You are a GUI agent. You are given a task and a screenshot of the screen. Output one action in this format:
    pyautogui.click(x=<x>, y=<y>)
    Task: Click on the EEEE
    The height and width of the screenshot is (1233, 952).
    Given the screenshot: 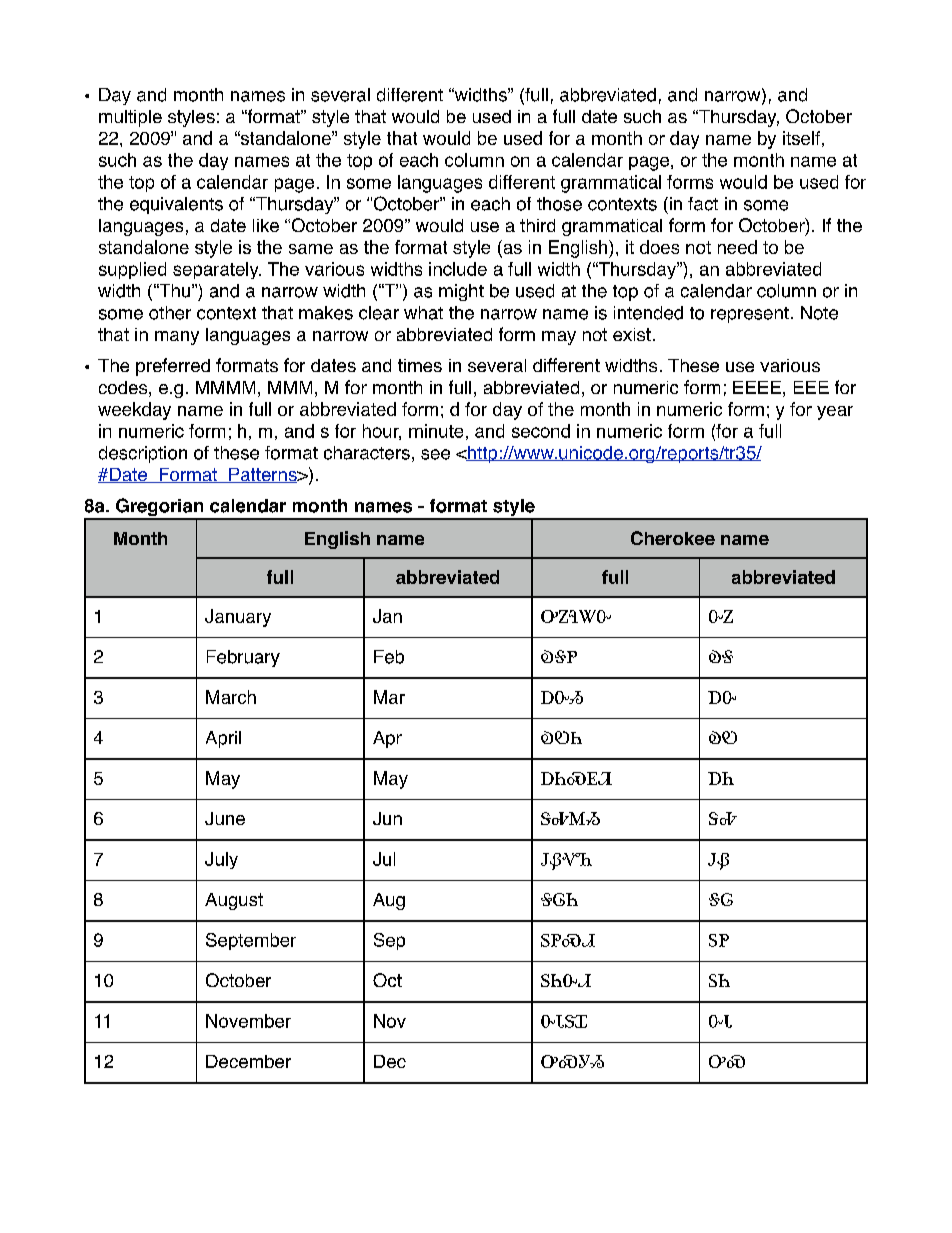 What is the action you would take?
    pyautogui.click(x=757, y=387)
